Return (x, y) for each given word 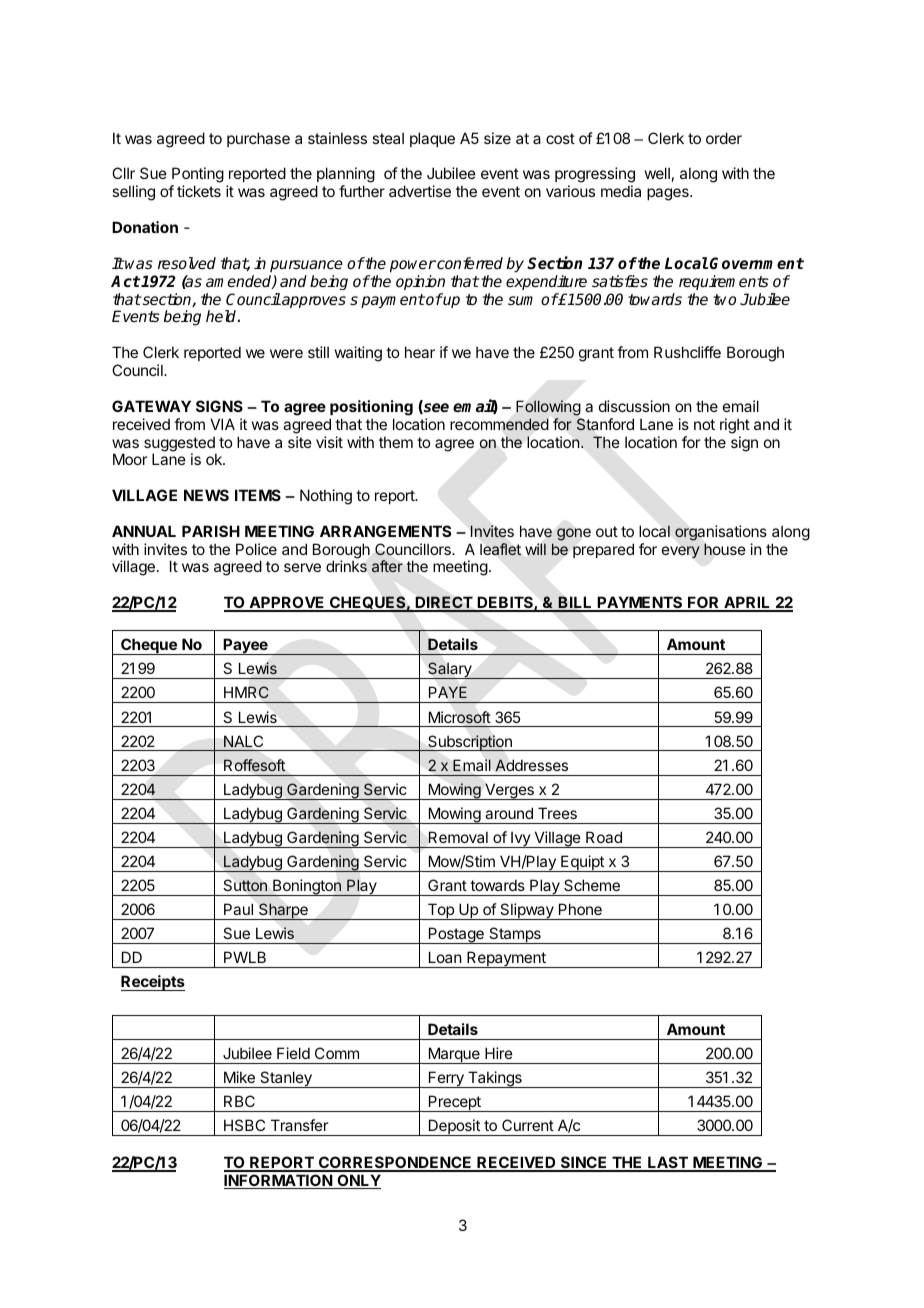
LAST (668, 1163)
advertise (420, 191)
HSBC (244, 1125)
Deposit (454, 1127)
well (657, 173)
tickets (199, 191)
